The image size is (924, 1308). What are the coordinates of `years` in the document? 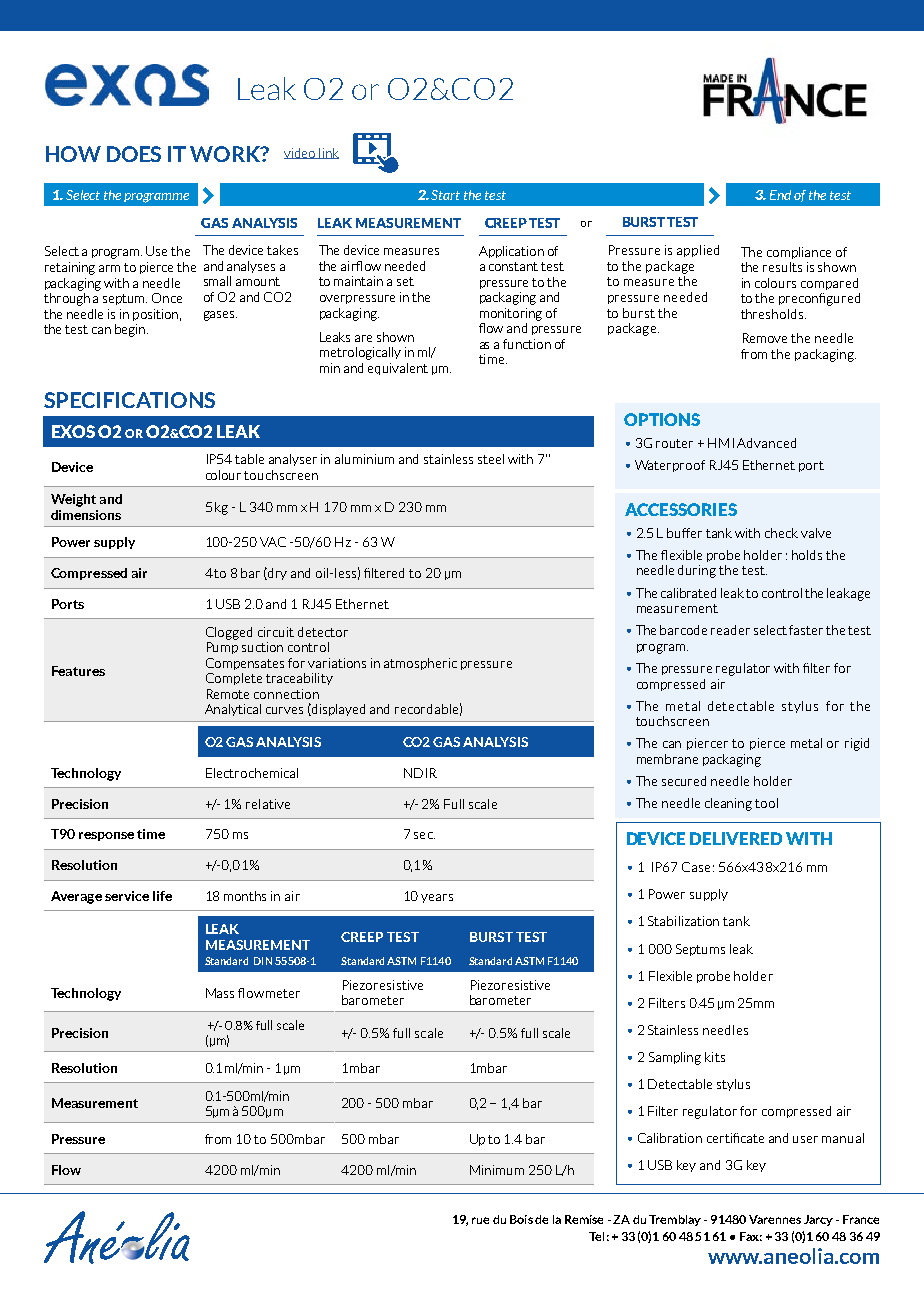 It's located at (437, 898).
